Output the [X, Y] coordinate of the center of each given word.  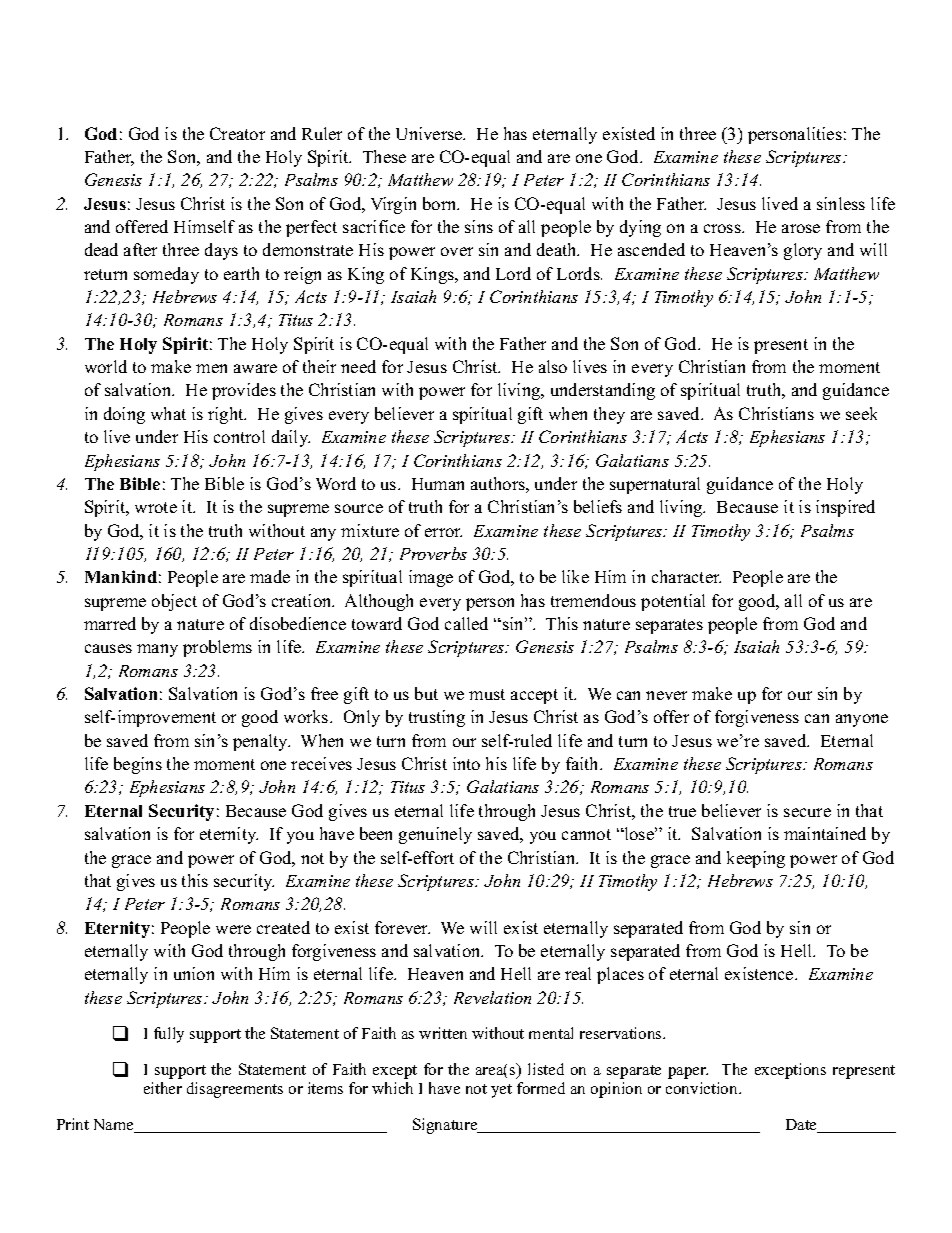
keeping [756, 859]
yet [501, 1091]
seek [861, 413]
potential [673, 602]
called [466, 623]
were [233, 929]
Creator [237, 133]
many [157, 650]
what [168, 413]
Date [802, 1126]
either [163, 1088]
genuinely [435, 835]
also [553, 366]
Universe [430, 133]
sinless [841, 203]
